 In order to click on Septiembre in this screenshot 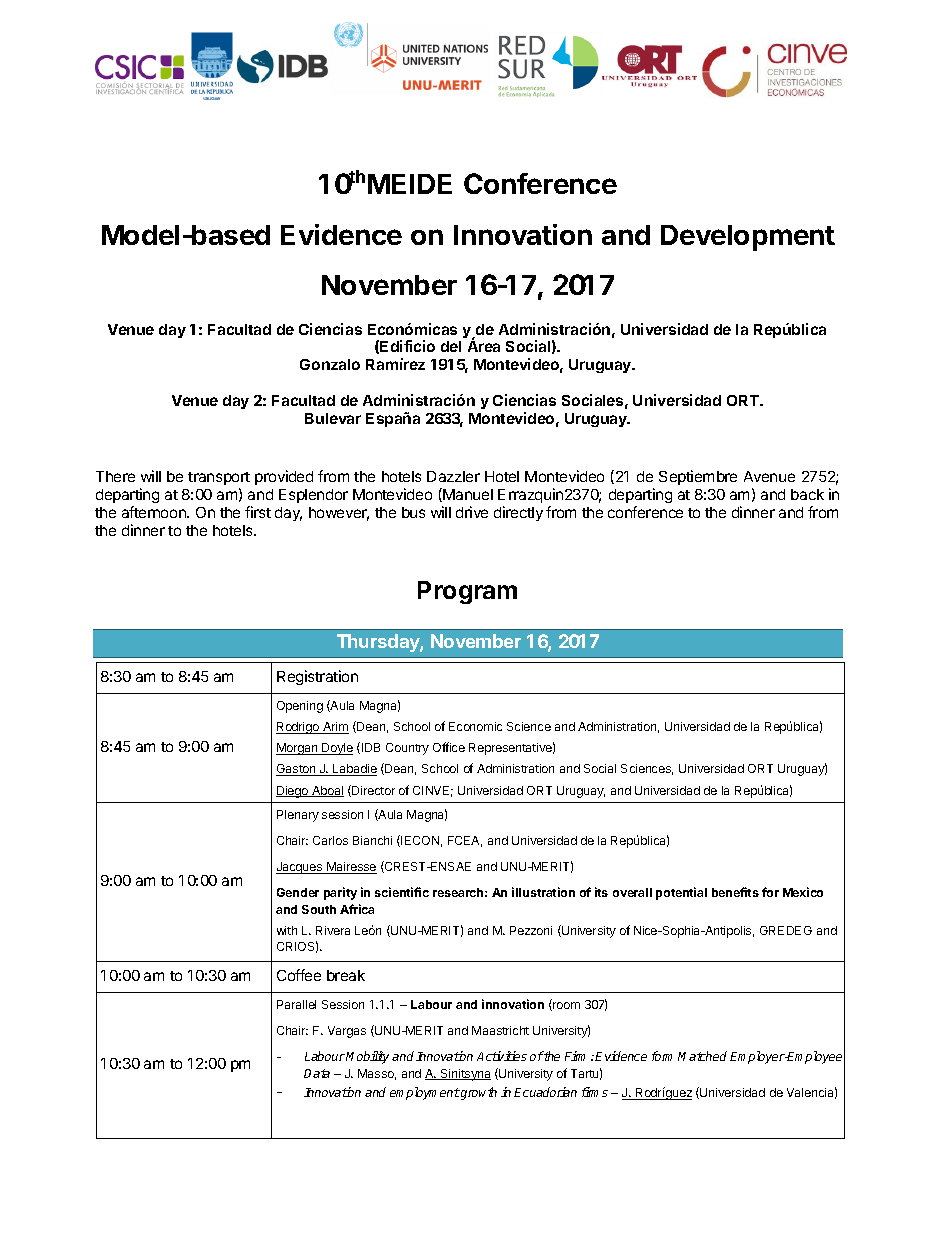, I will do `click(698, 477)`.
